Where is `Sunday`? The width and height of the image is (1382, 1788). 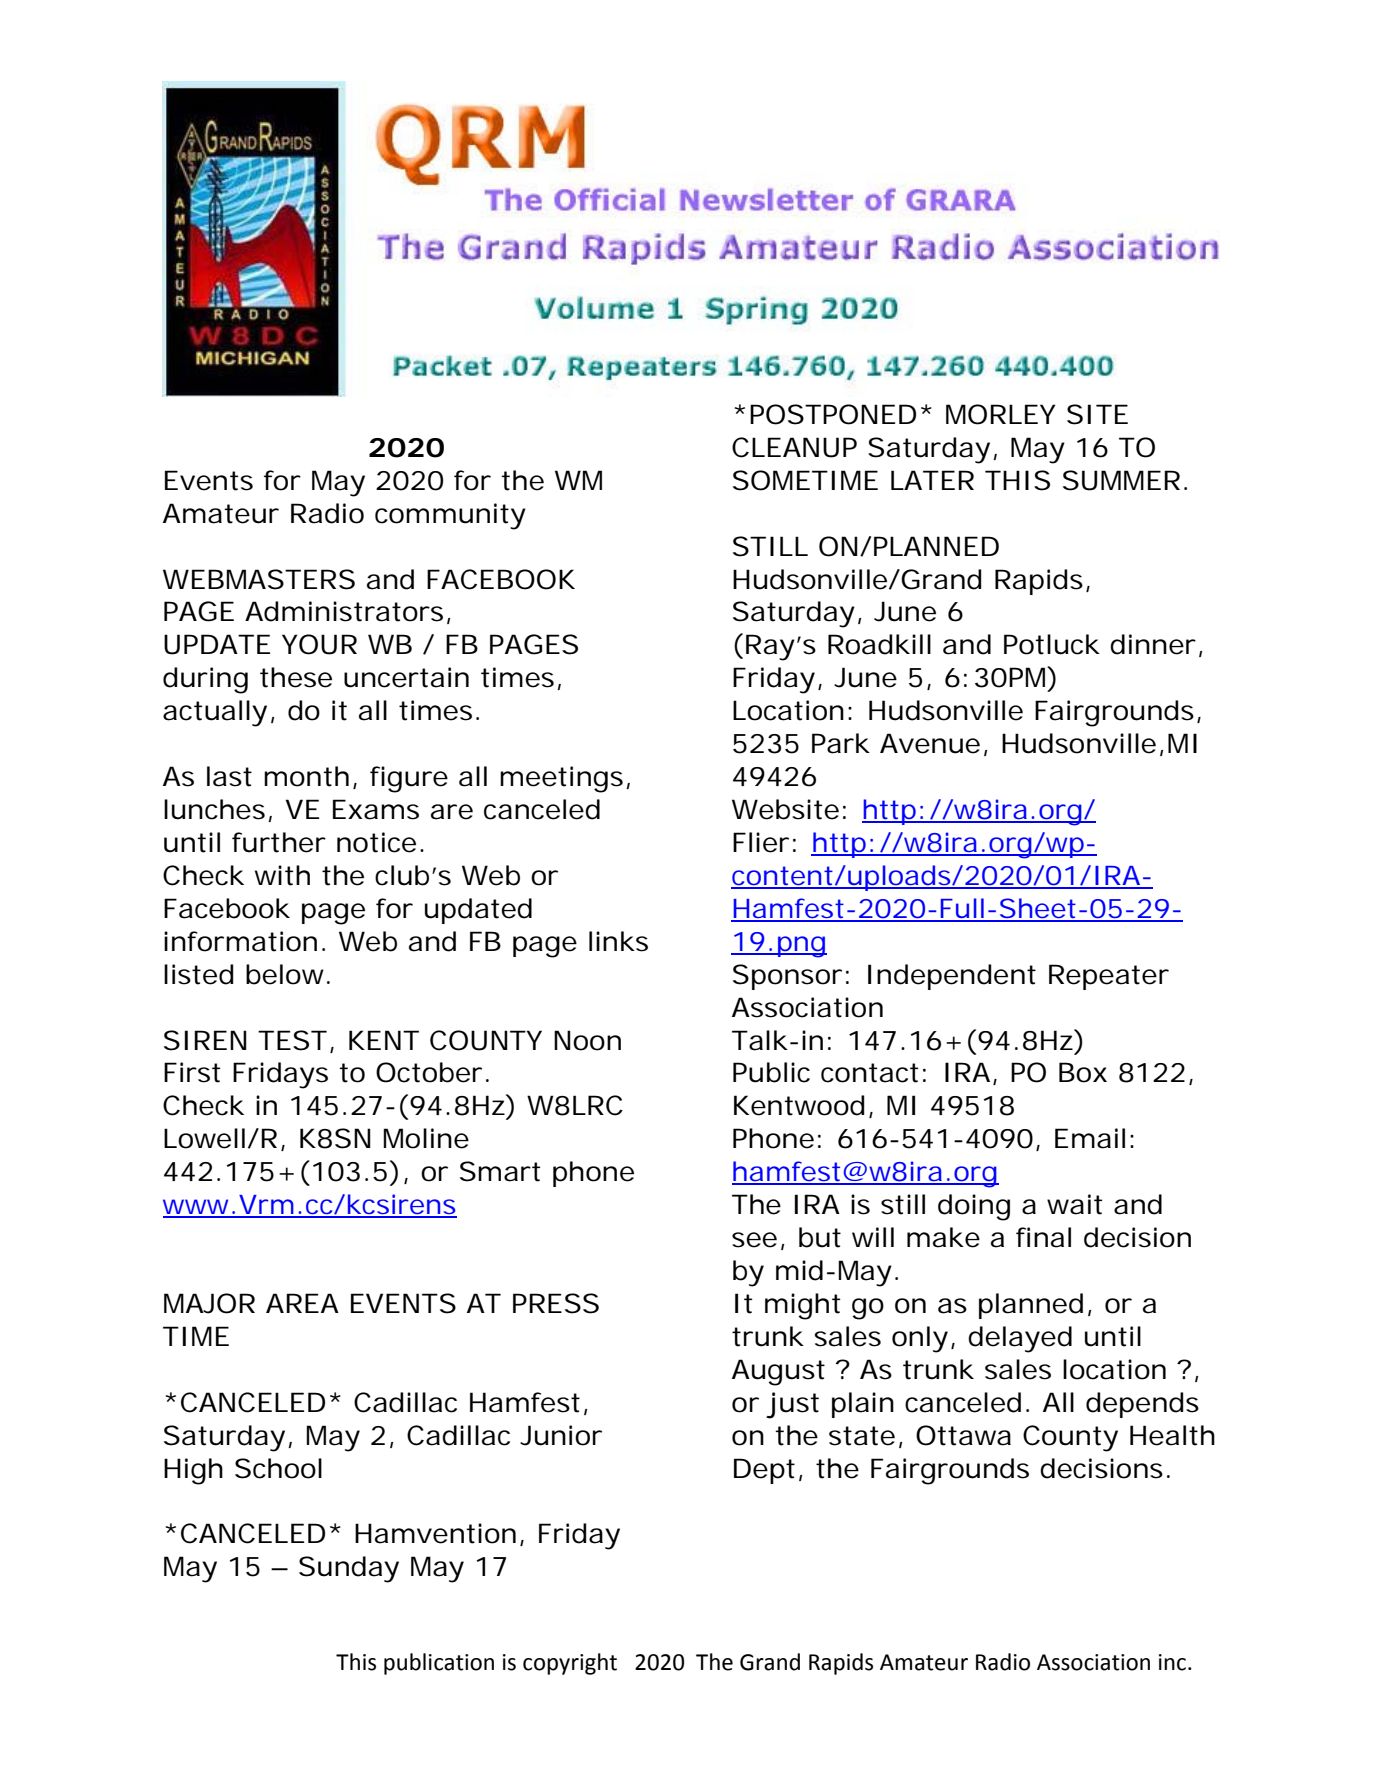 Sunday is located at coordinates (349, 1569).
